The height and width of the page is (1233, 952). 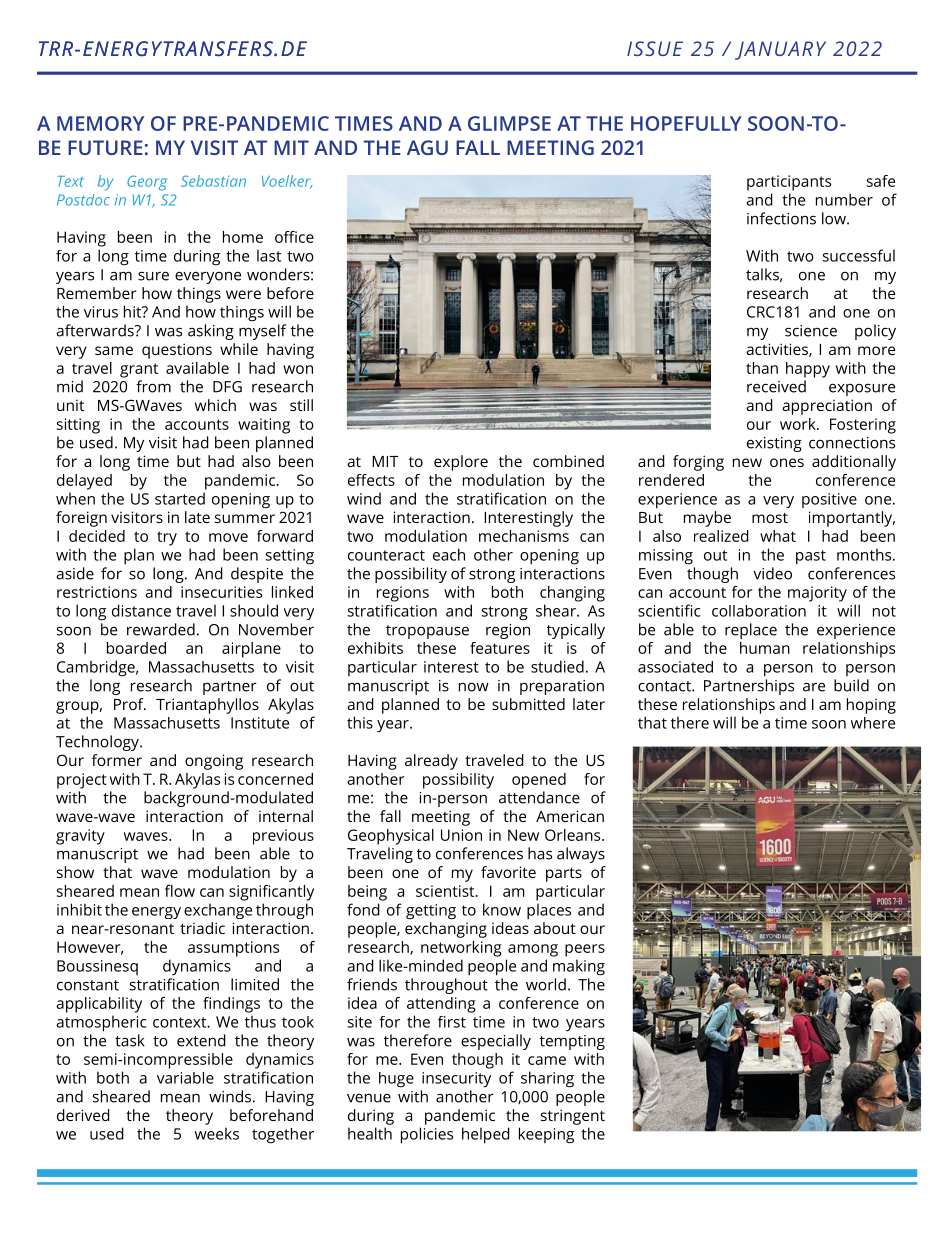 I want to click on explore, so click(x=461, y=463).
